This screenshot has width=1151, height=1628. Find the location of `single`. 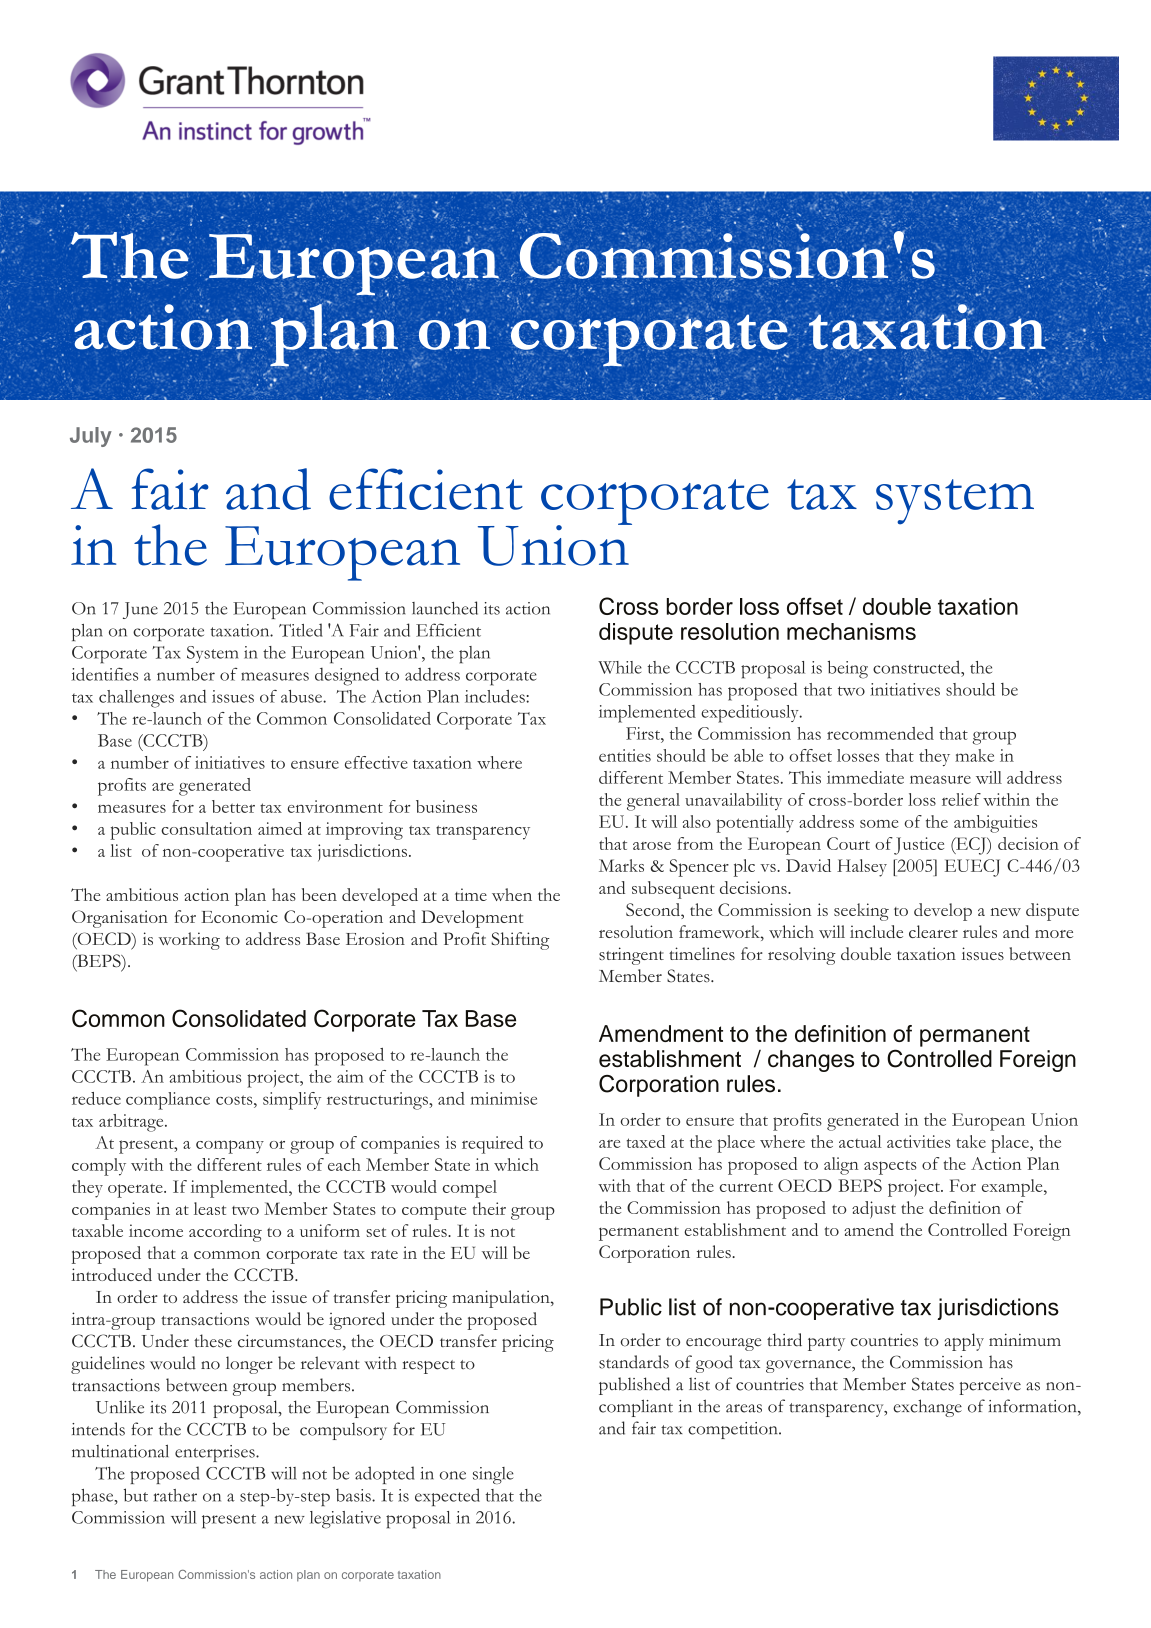

single is located at coordinates (493, 1475).
